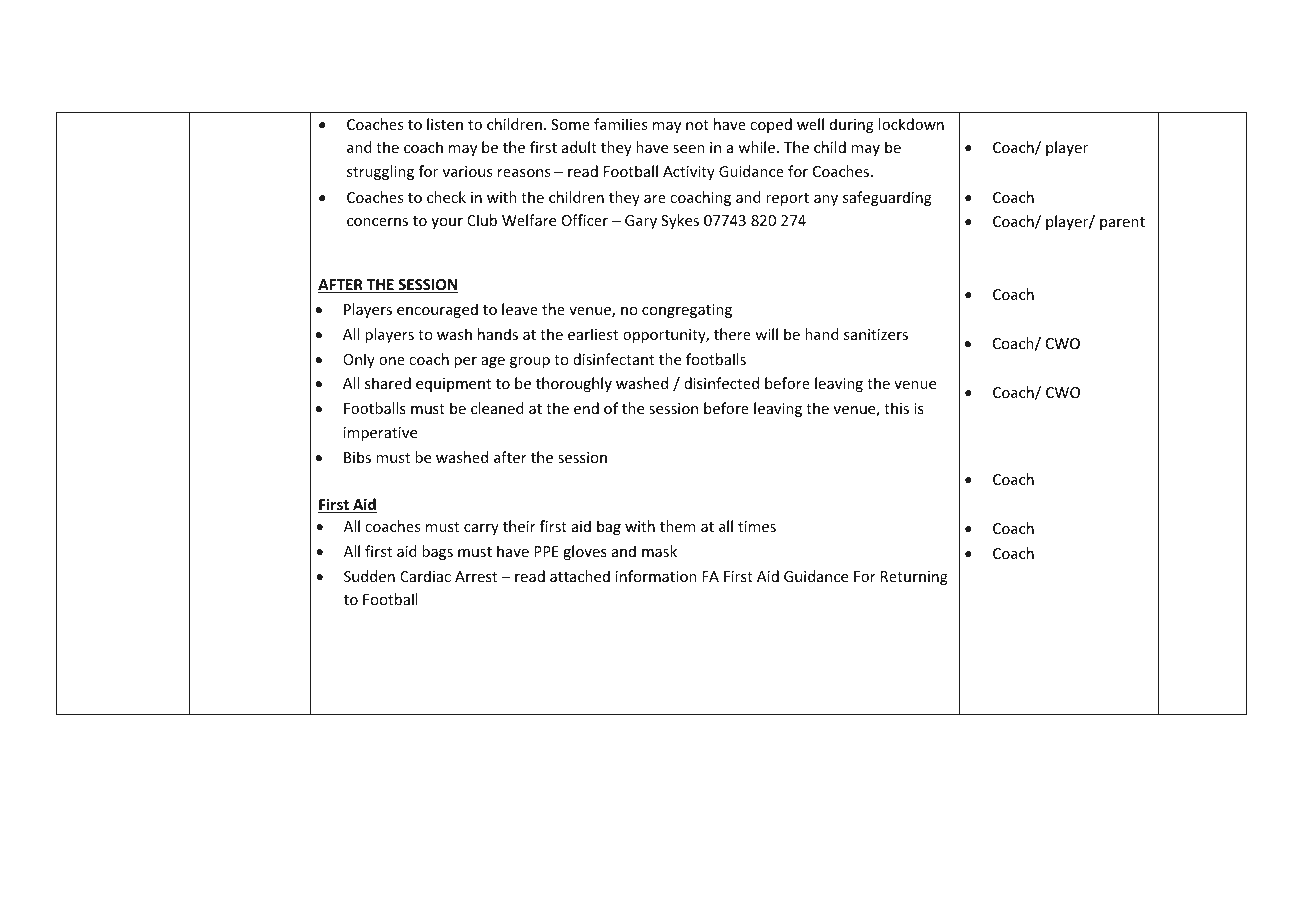 The height and width of the screenshot is (924, 1308). Describe the element at coordinates (357, 457) in the screenshot. I see `Bibs` at that location.
